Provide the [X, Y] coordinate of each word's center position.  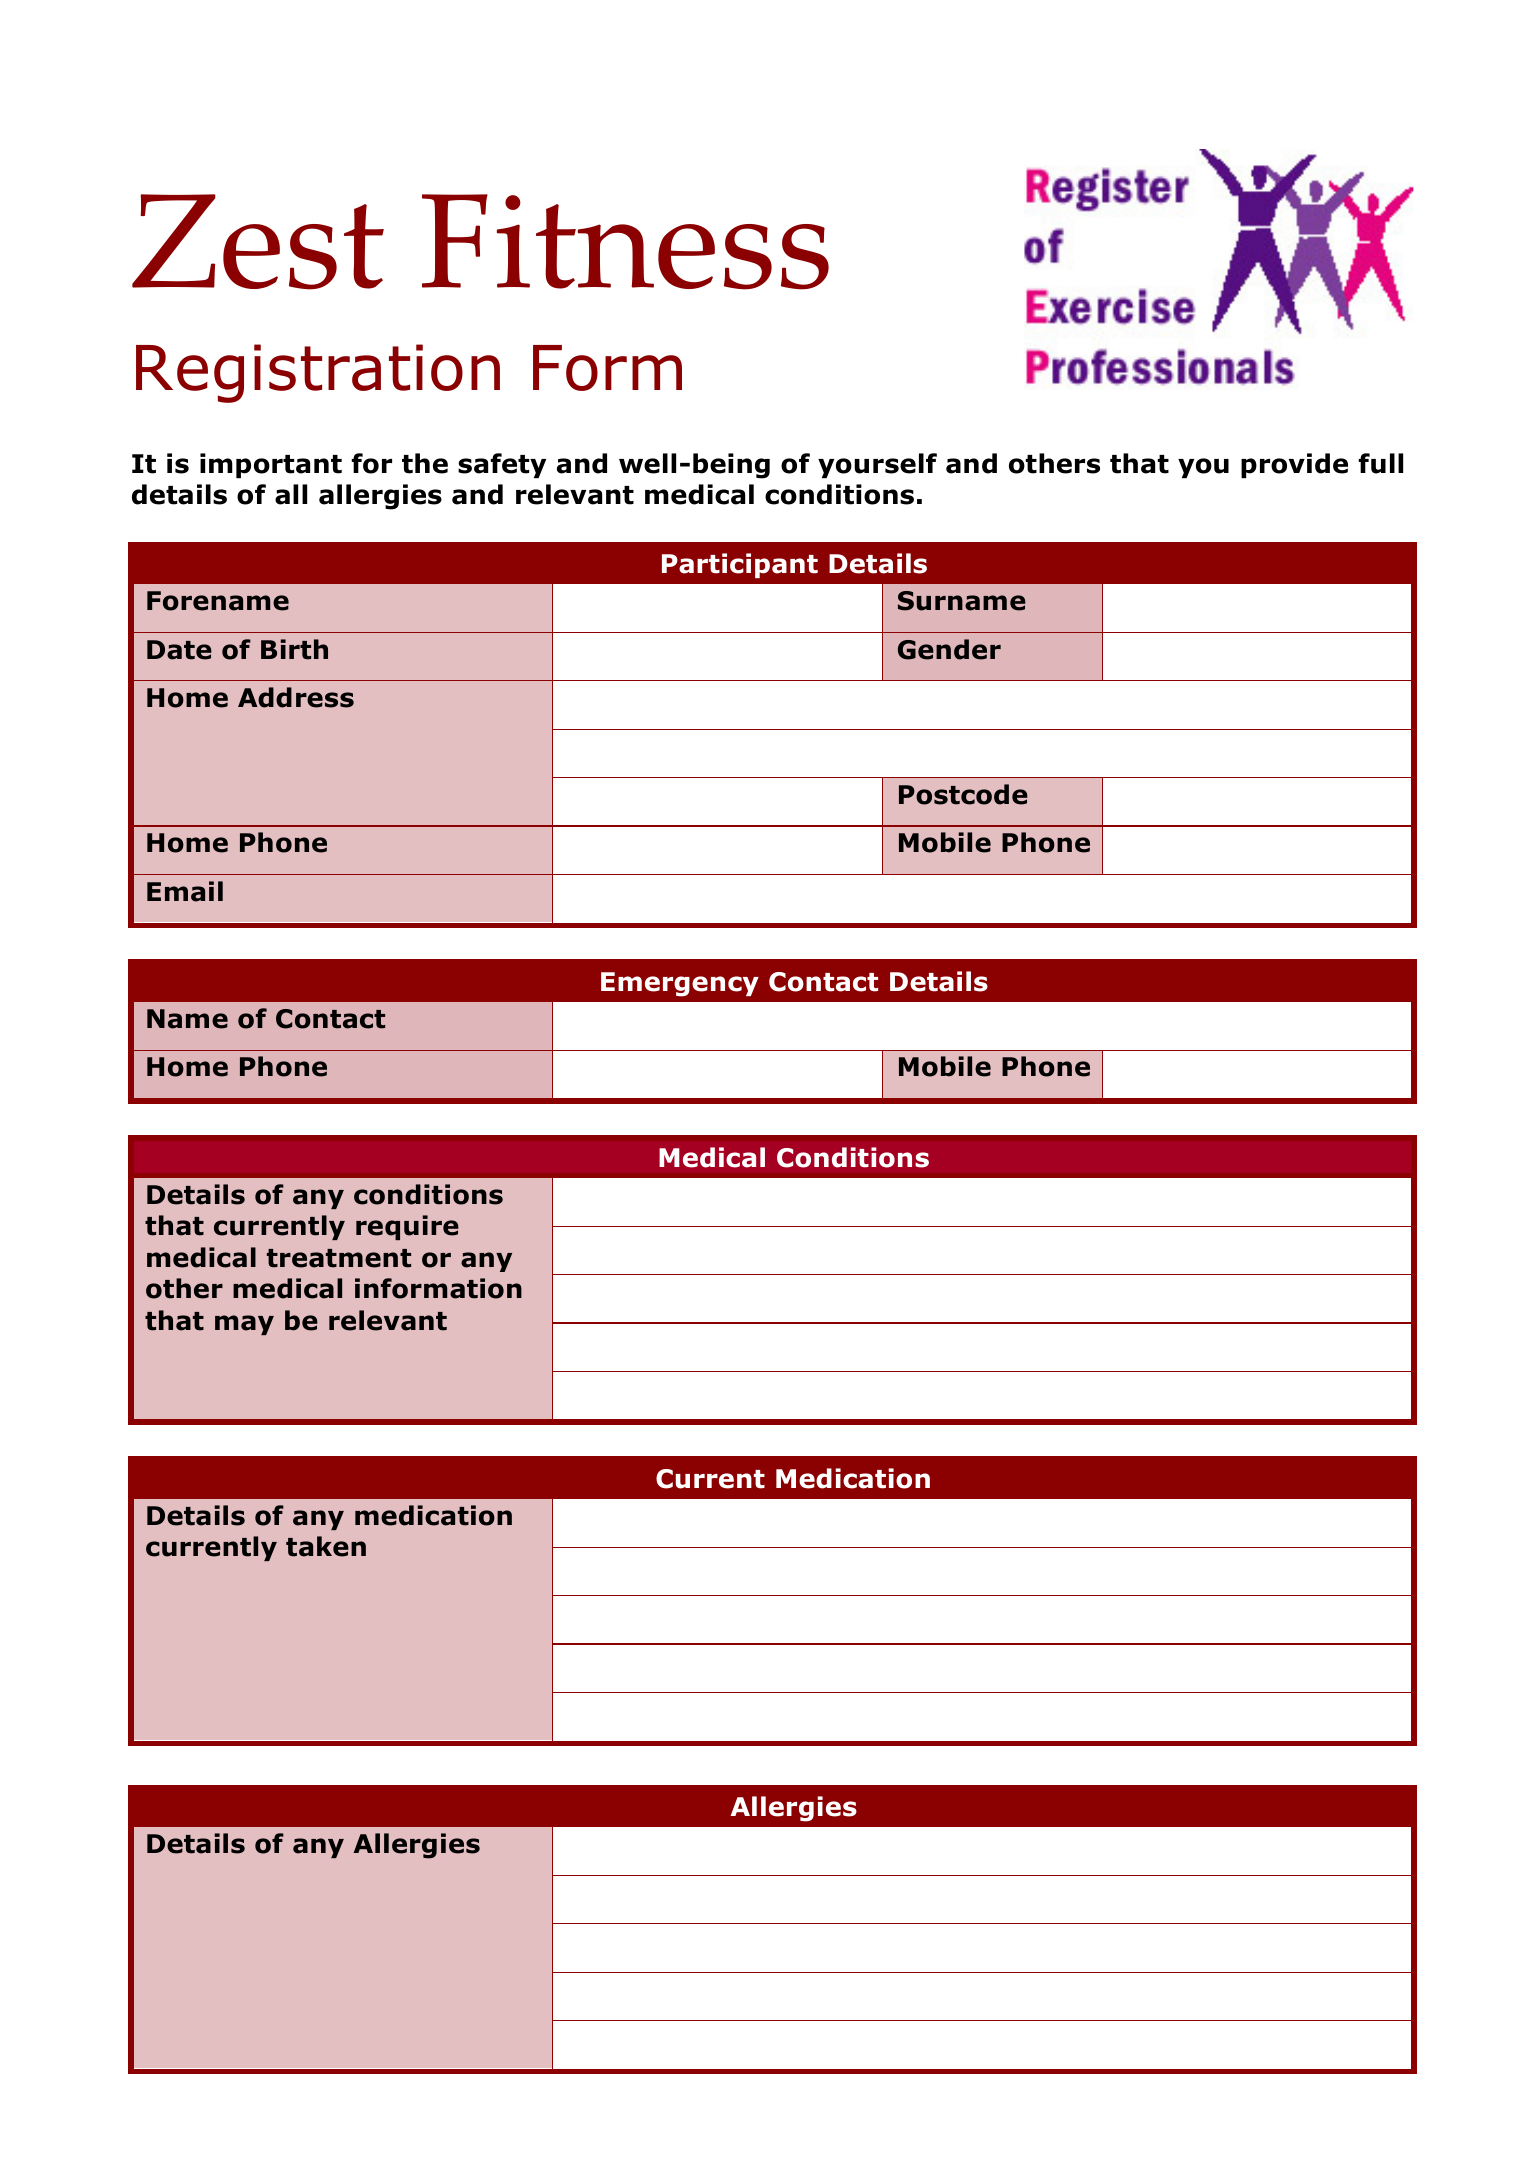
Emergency [680, 984]
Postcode [963, 794]
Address [296, 697]
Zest [258, 242]
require [407, 1227]
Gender [949, 649]
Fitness [625, 242]
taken [326, 1546]
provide [1294, 465]
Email [185, 891]
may [244, 1325]
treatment [339, 1258]
